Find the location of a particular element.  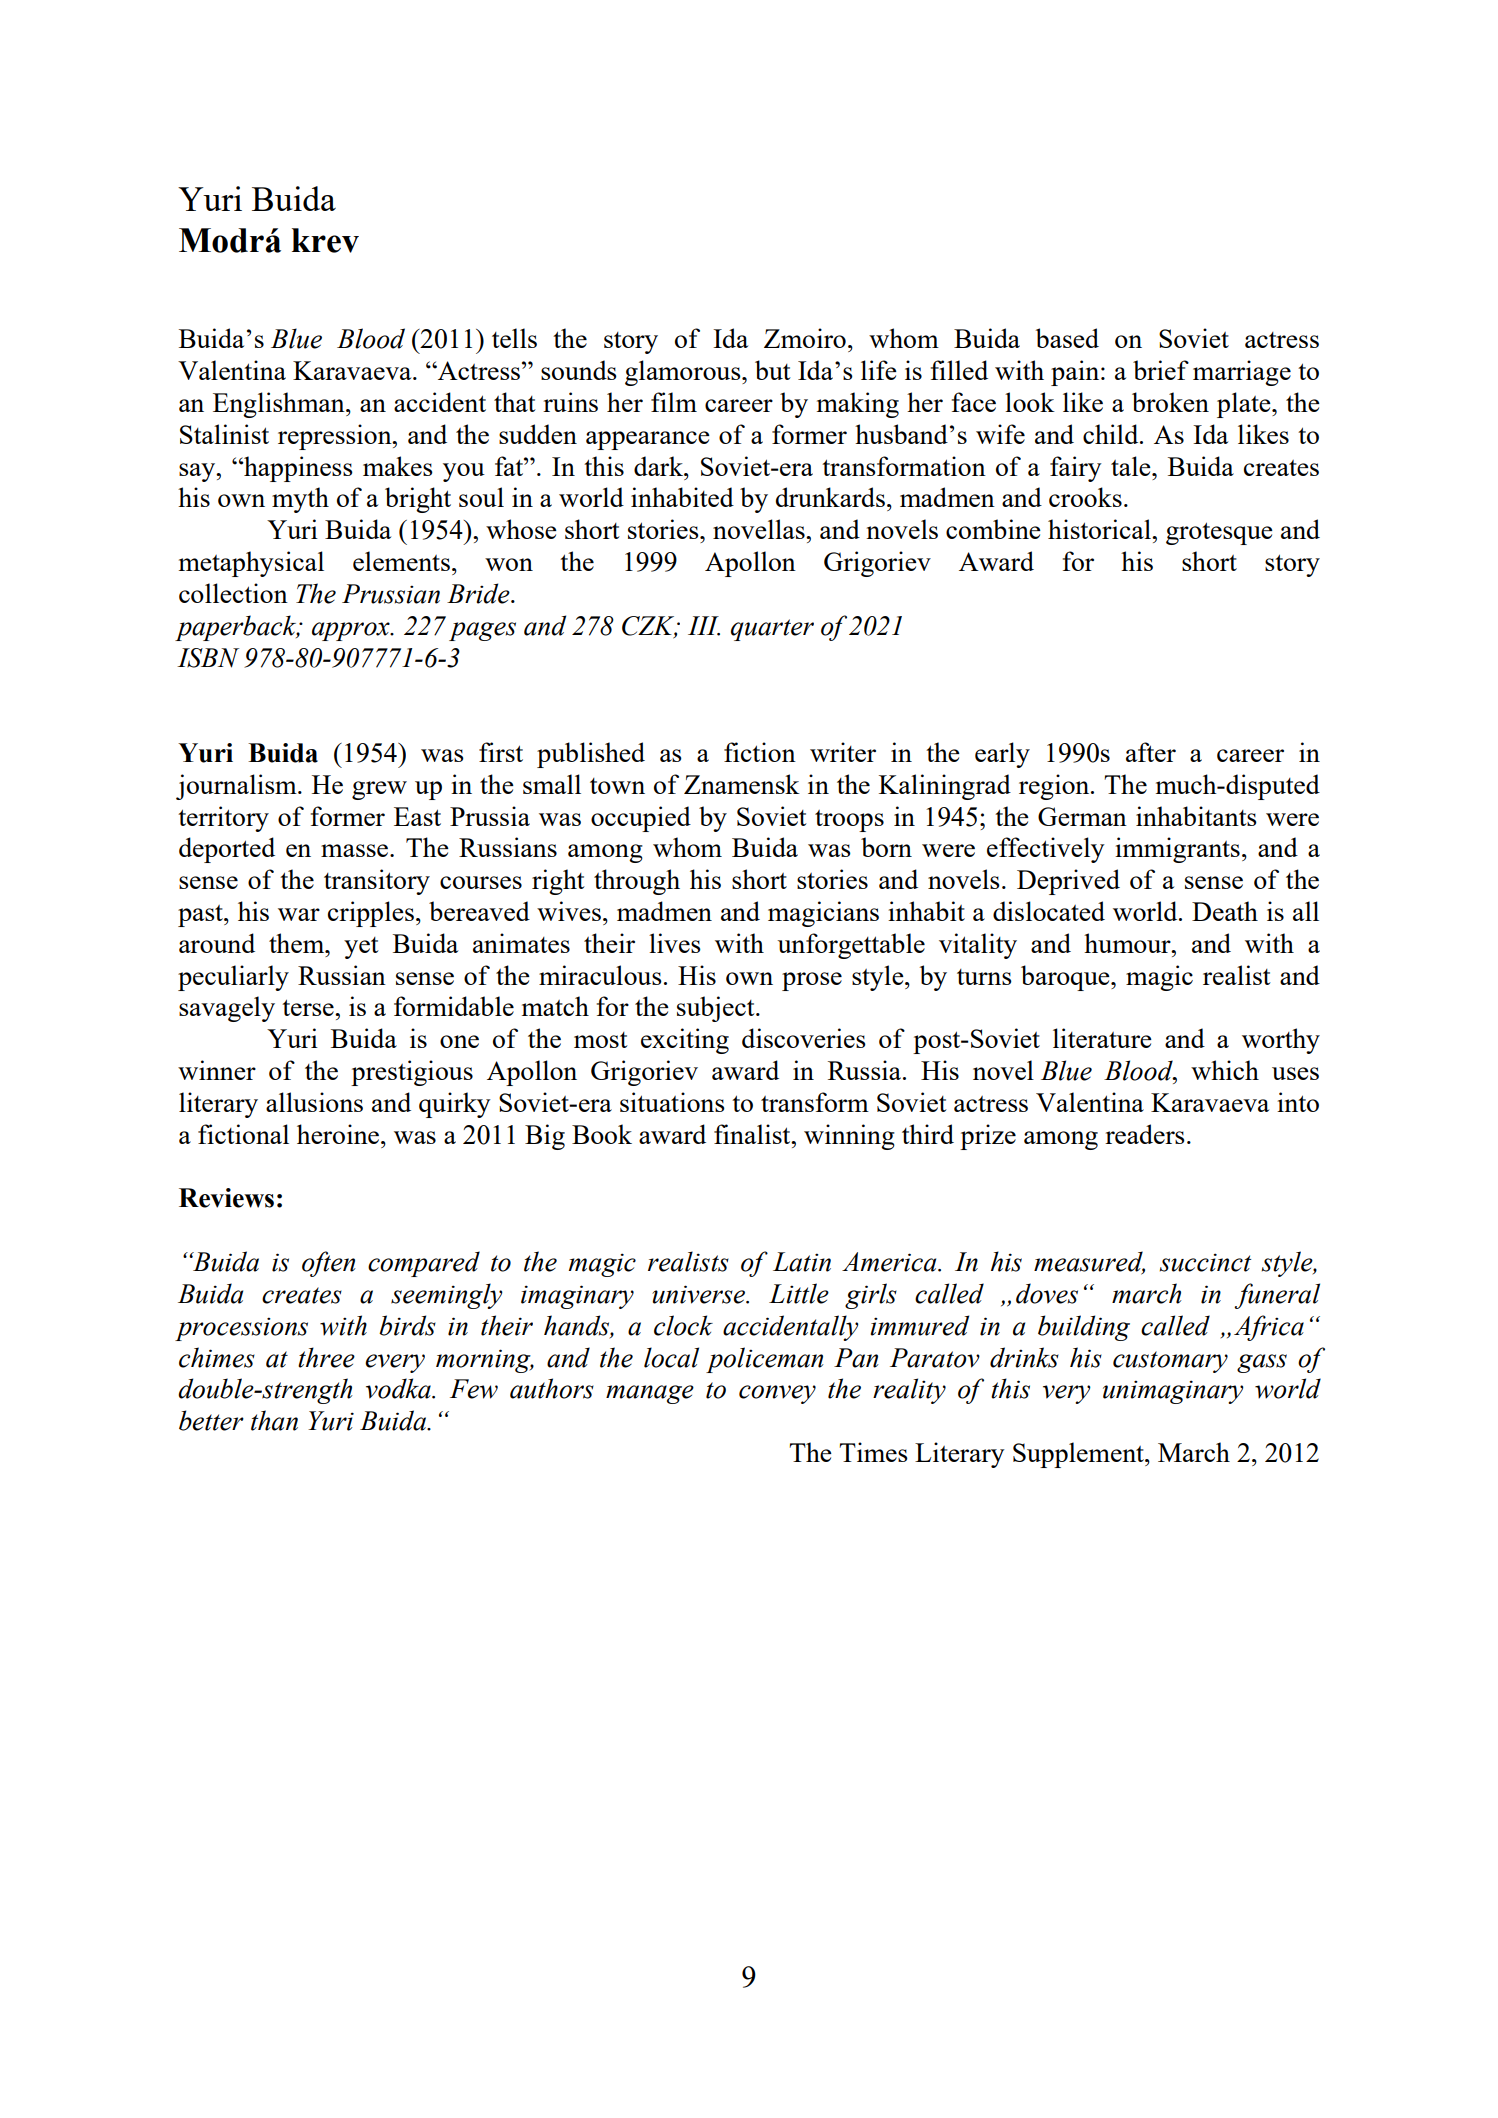

allusions is located at coordinates (314, 1102).
